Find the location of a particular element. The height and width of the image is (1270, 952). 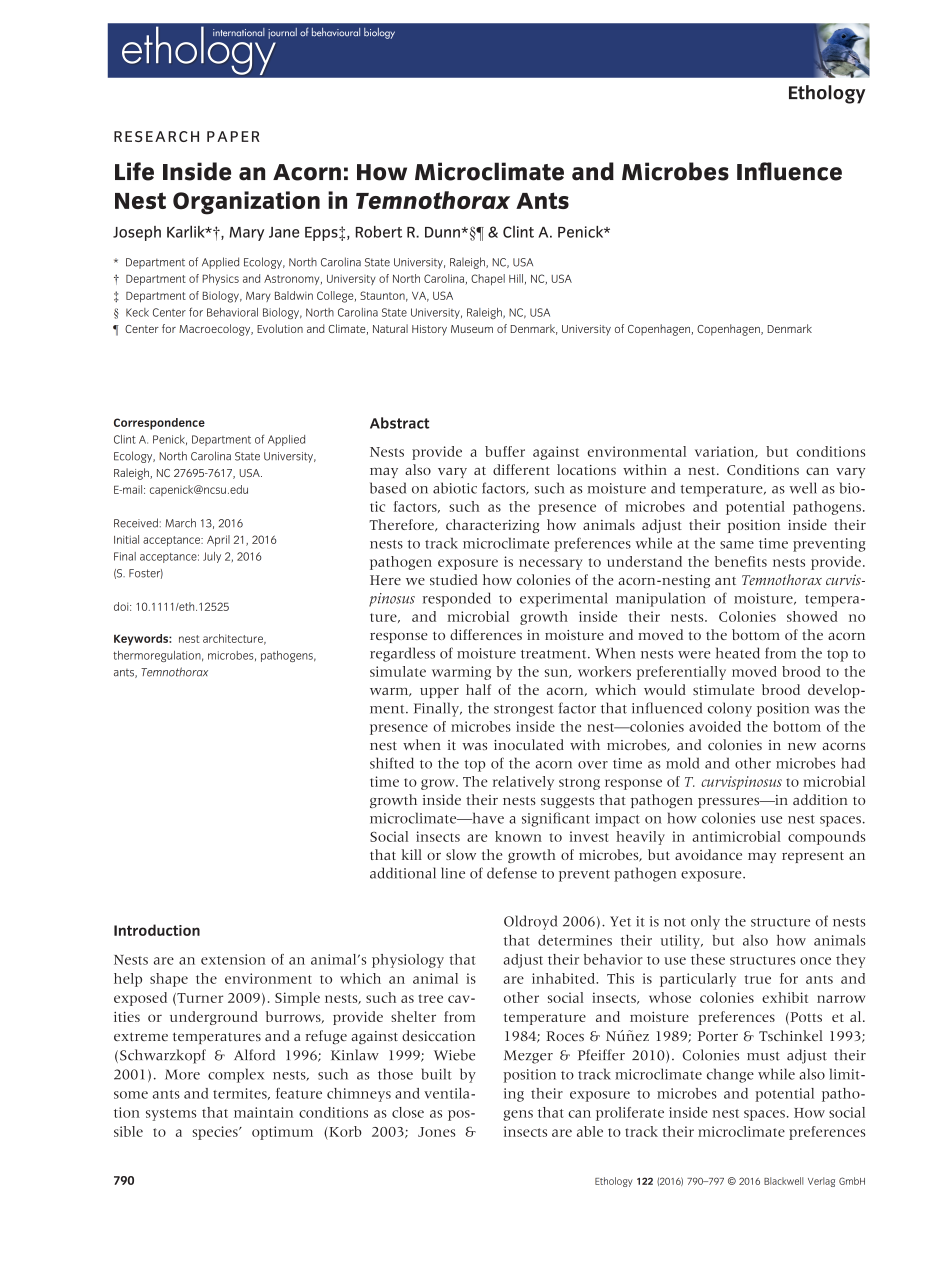

true is located at coordinates (758, 979).
